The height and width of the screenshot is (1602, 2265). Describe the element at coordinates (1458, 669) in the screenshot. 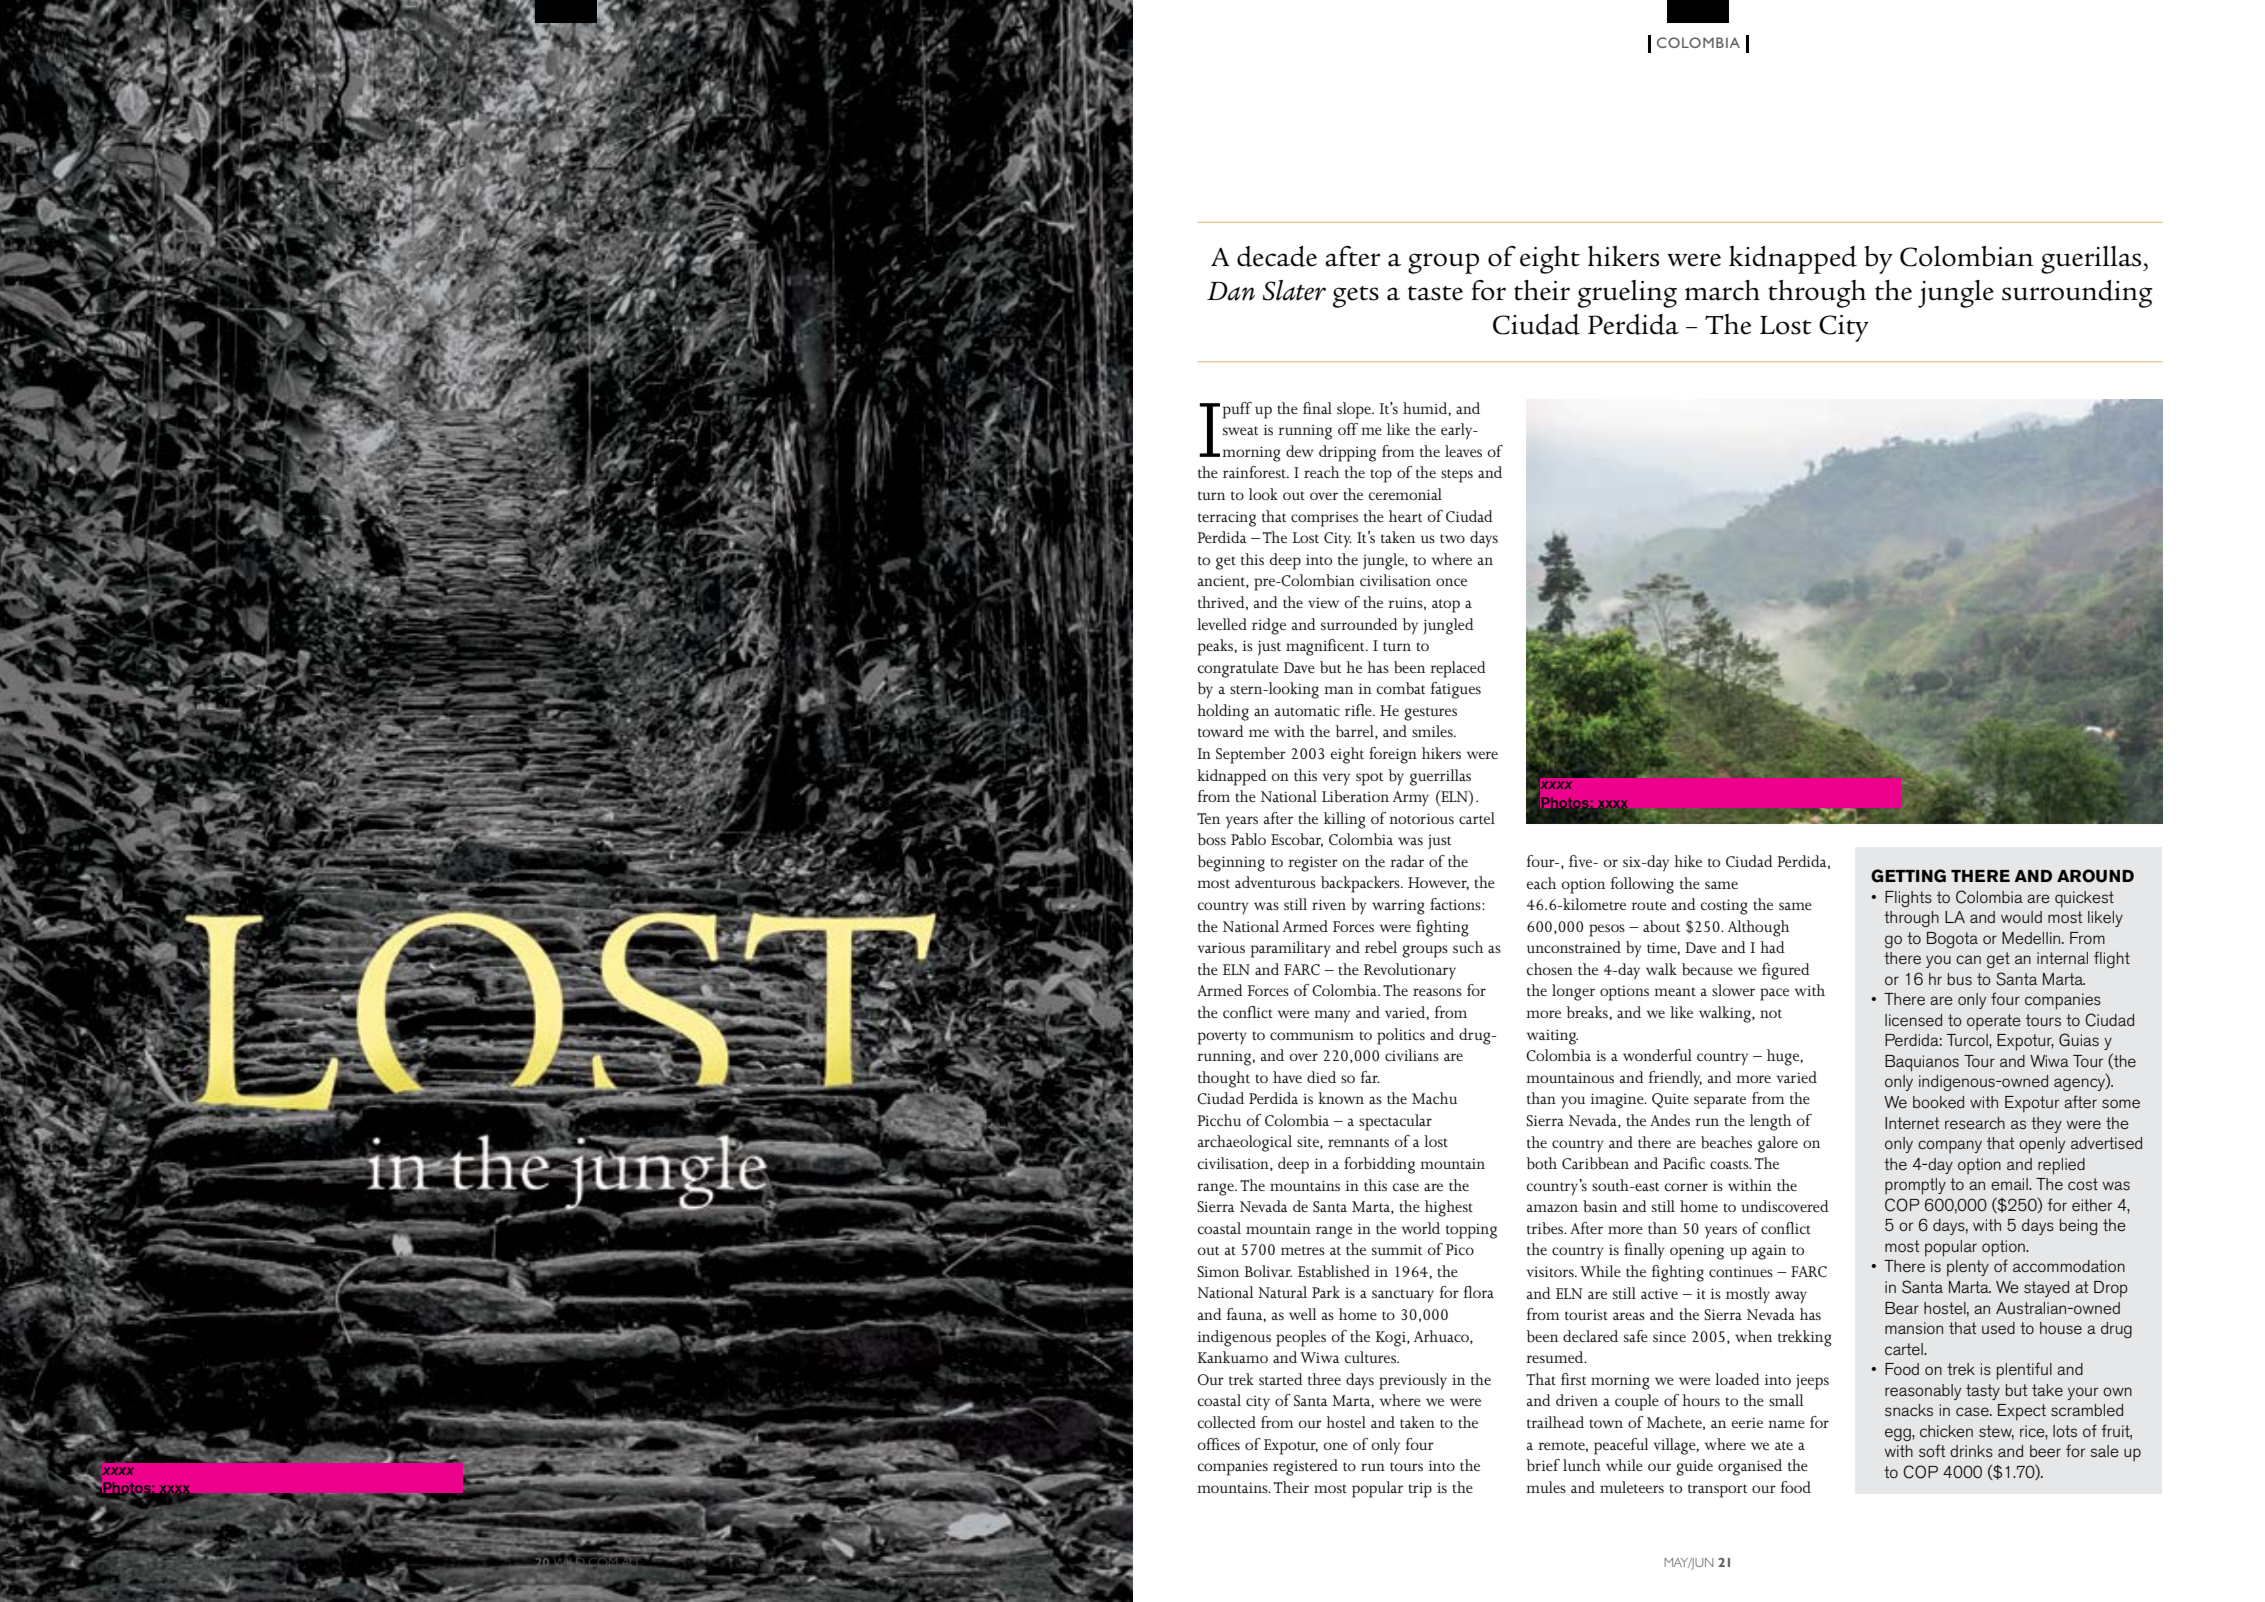

I see `replaced` at that location.
